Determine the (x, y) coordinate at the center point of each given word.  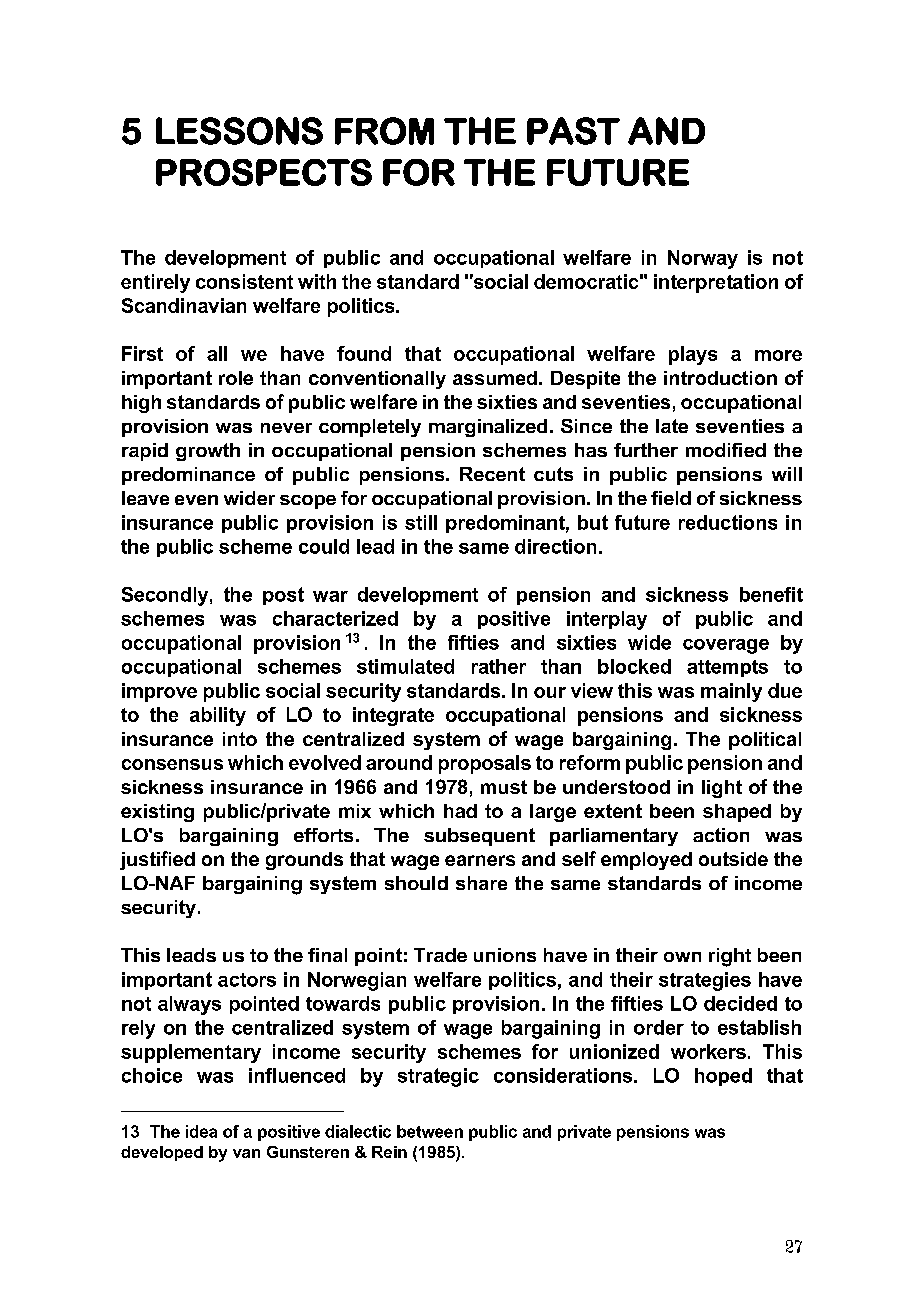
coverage (726, 646)
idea (201, 1131)
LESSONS (239, 131)
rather (499, 666)
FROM (384, 131)
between (430, 1131)
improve (159, 692)
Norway (703, 259)
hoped (723, 1077)
